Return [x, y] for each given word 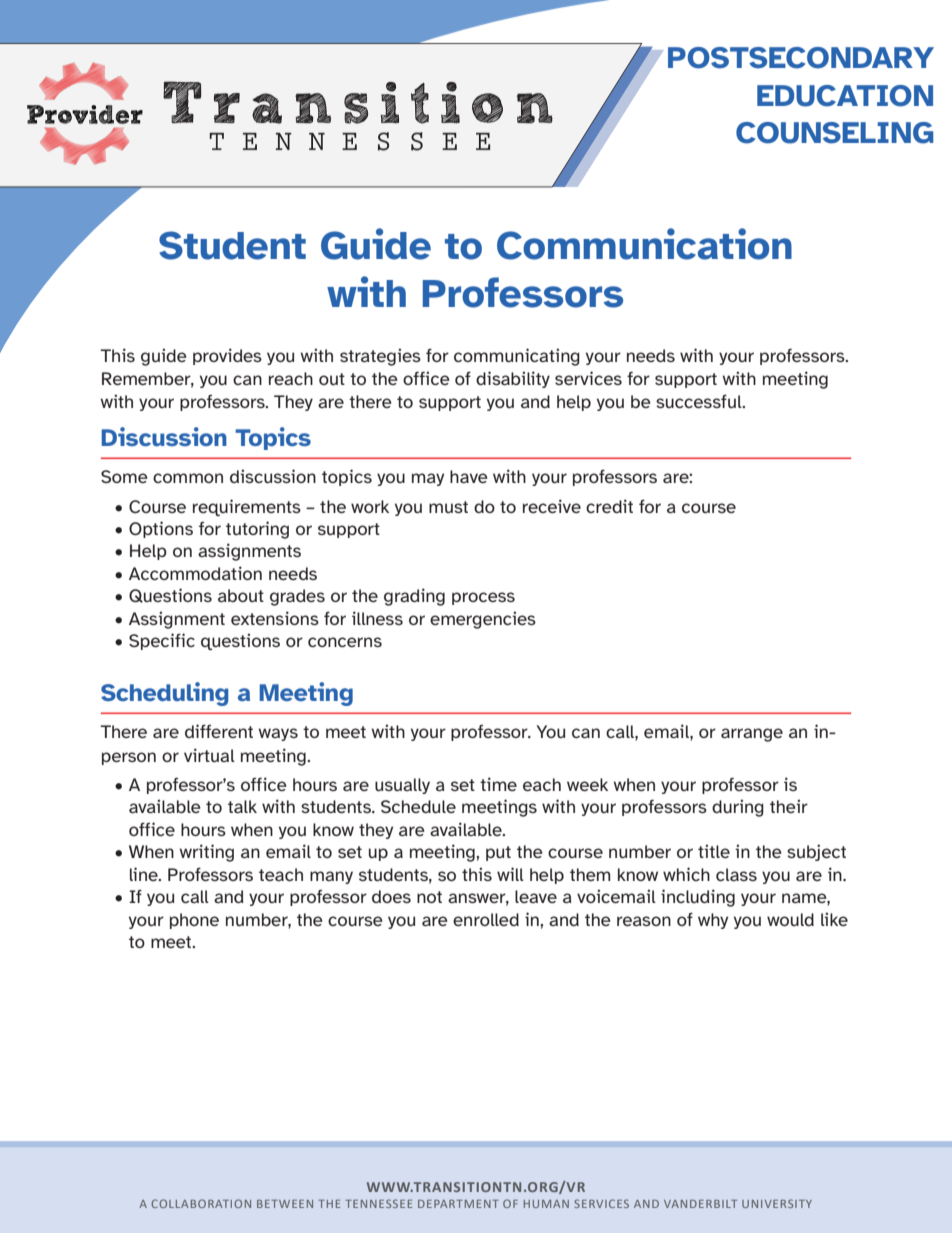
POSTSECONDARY [801, 58]
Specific [162, 641]
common [188, 478]
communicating [517, 357]
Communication [644, 244]
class [736, 874]
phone [194, 921]
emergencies [483, 620]
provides [227, 356]
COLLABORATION [201, 1203]
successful [700, 401]
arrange [752, 735]
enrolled [486, 919]
